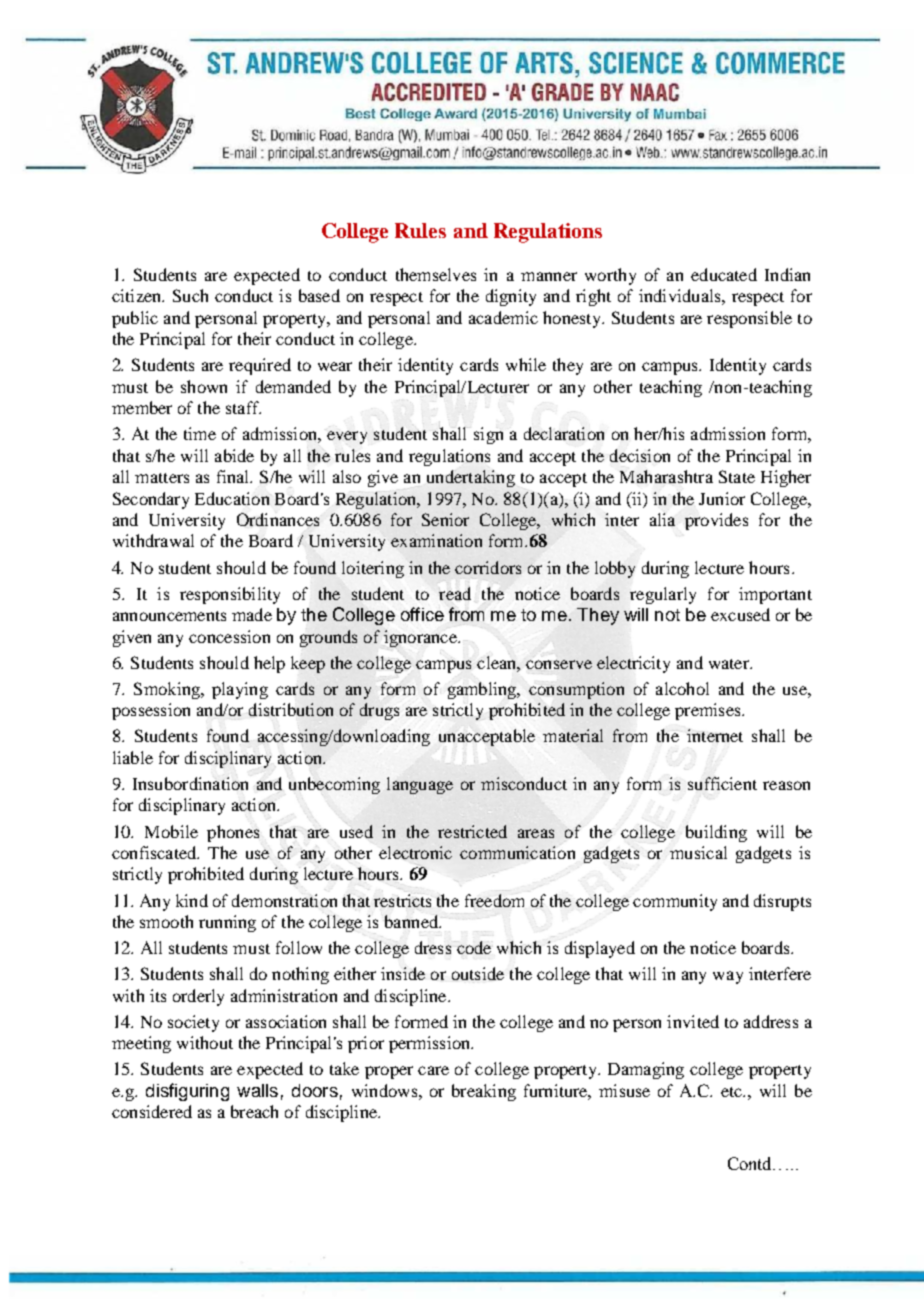 This screenshot has width=924, height=1308. Describe the element at coordinates (254, 1111) in the screenshot. I see `breach` at that location.
